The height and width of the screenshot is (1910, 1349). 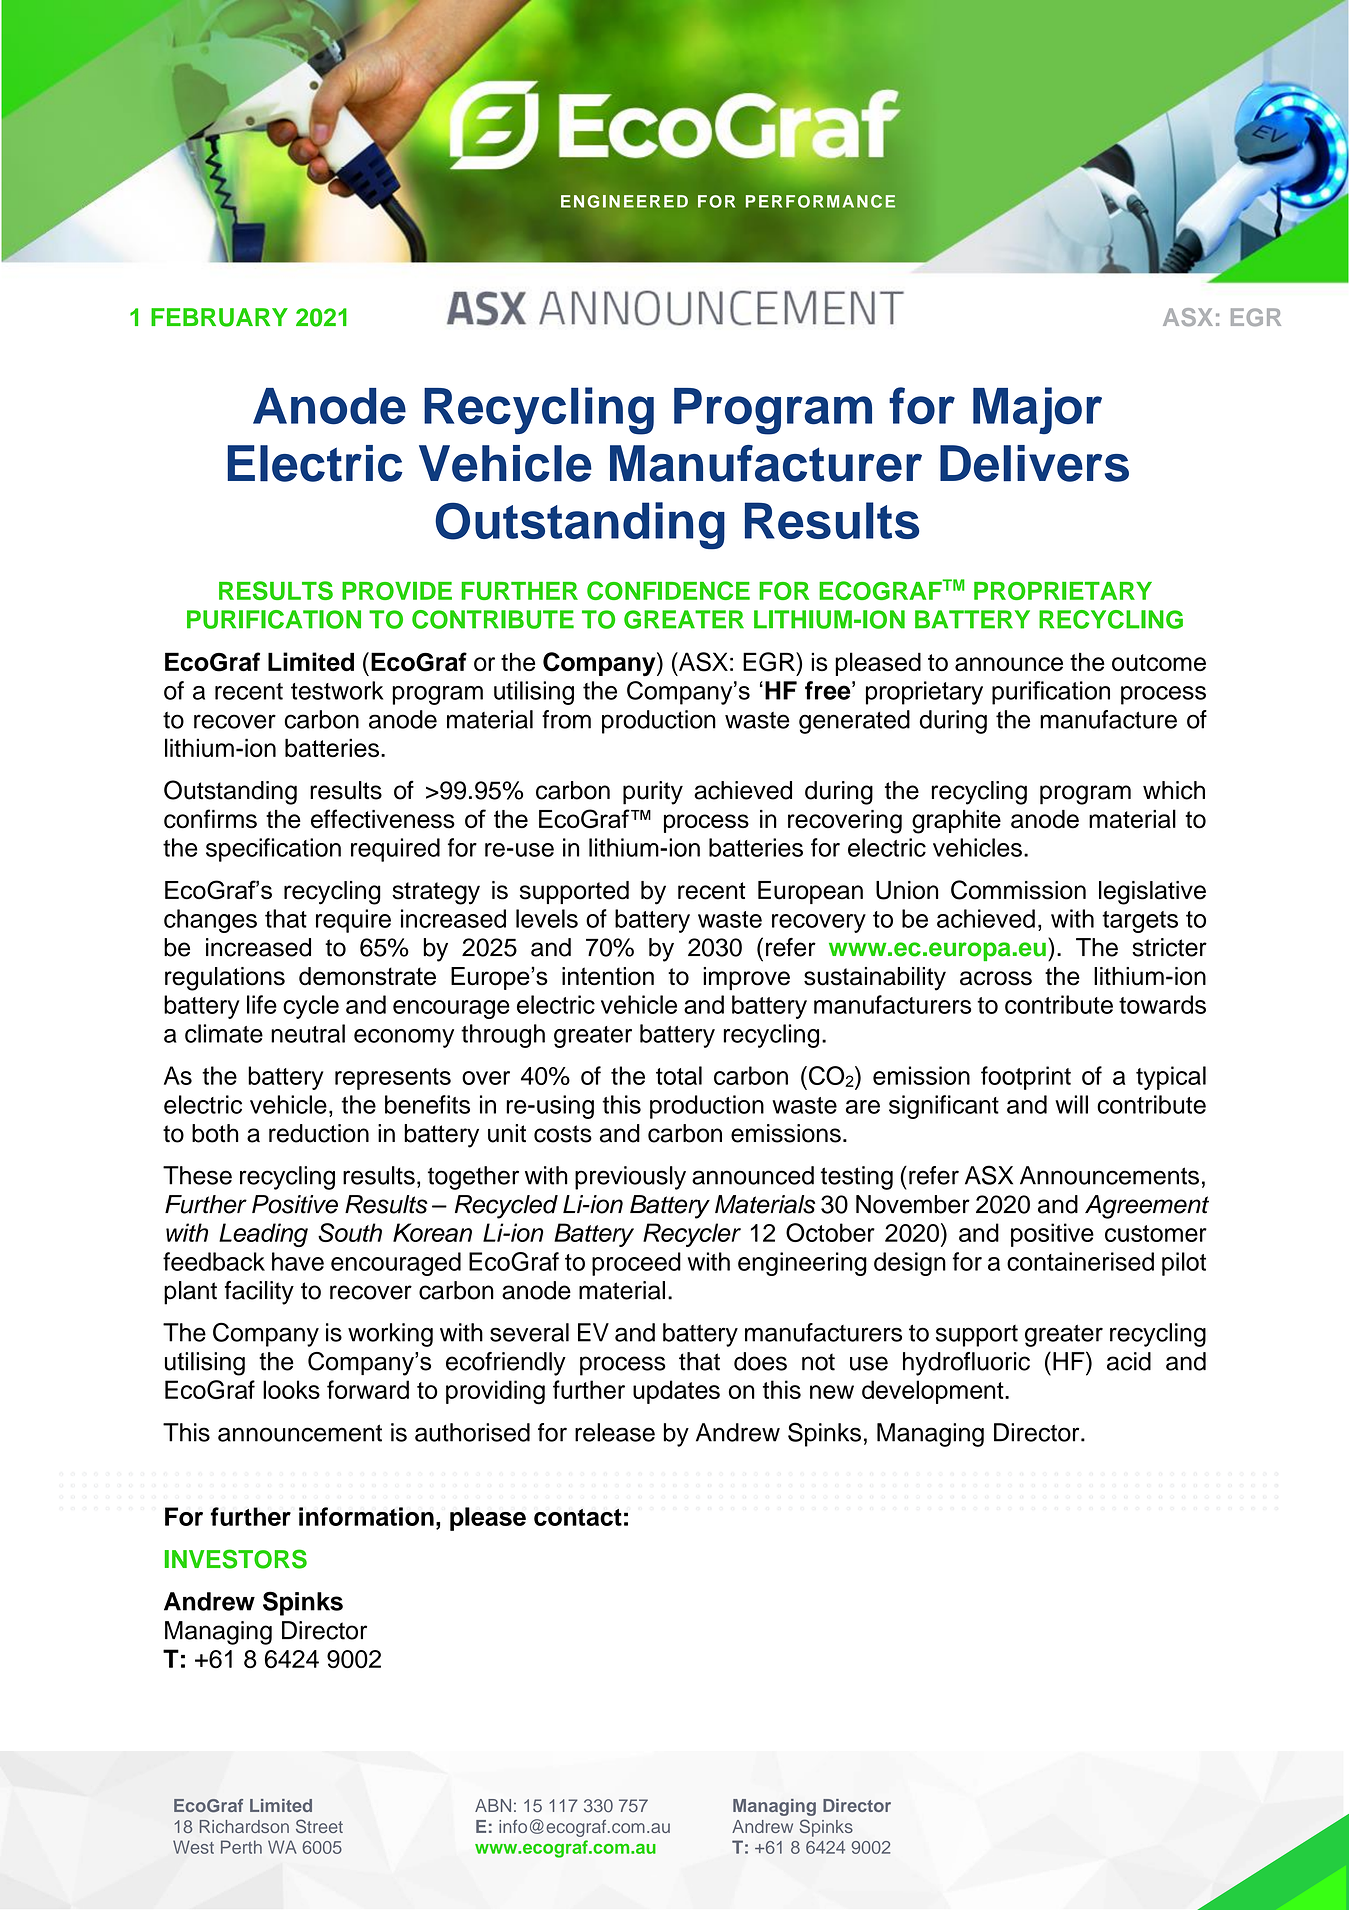 What do you see at coordinates (653, 793) in the screenshot?
I see `purity` at bounding box center [653, 793].
